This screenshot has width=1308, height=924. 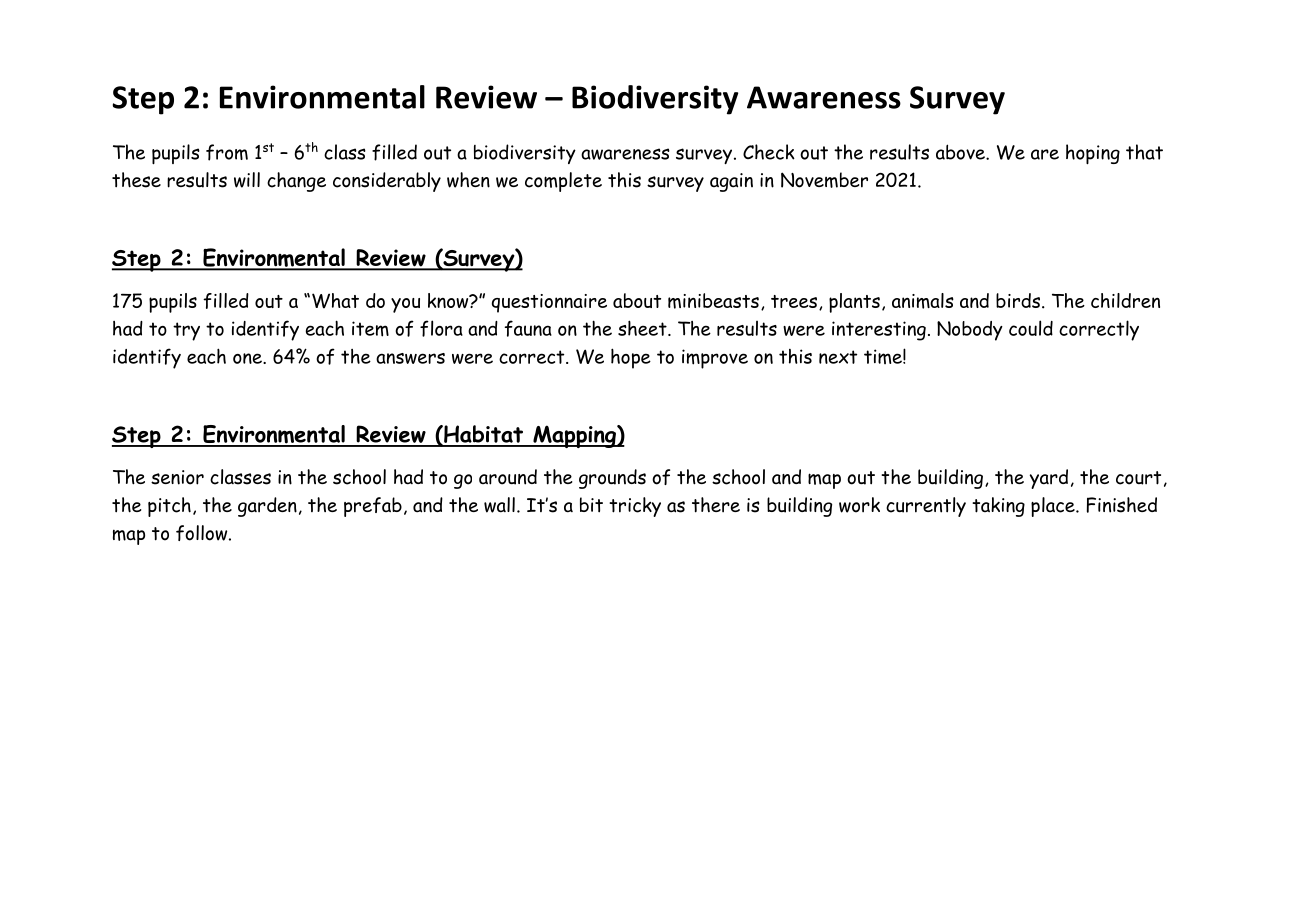 What do you see at coordinates (643, 328) in the screenshot?
I see `sheet` at bounding box center [643, 328].
